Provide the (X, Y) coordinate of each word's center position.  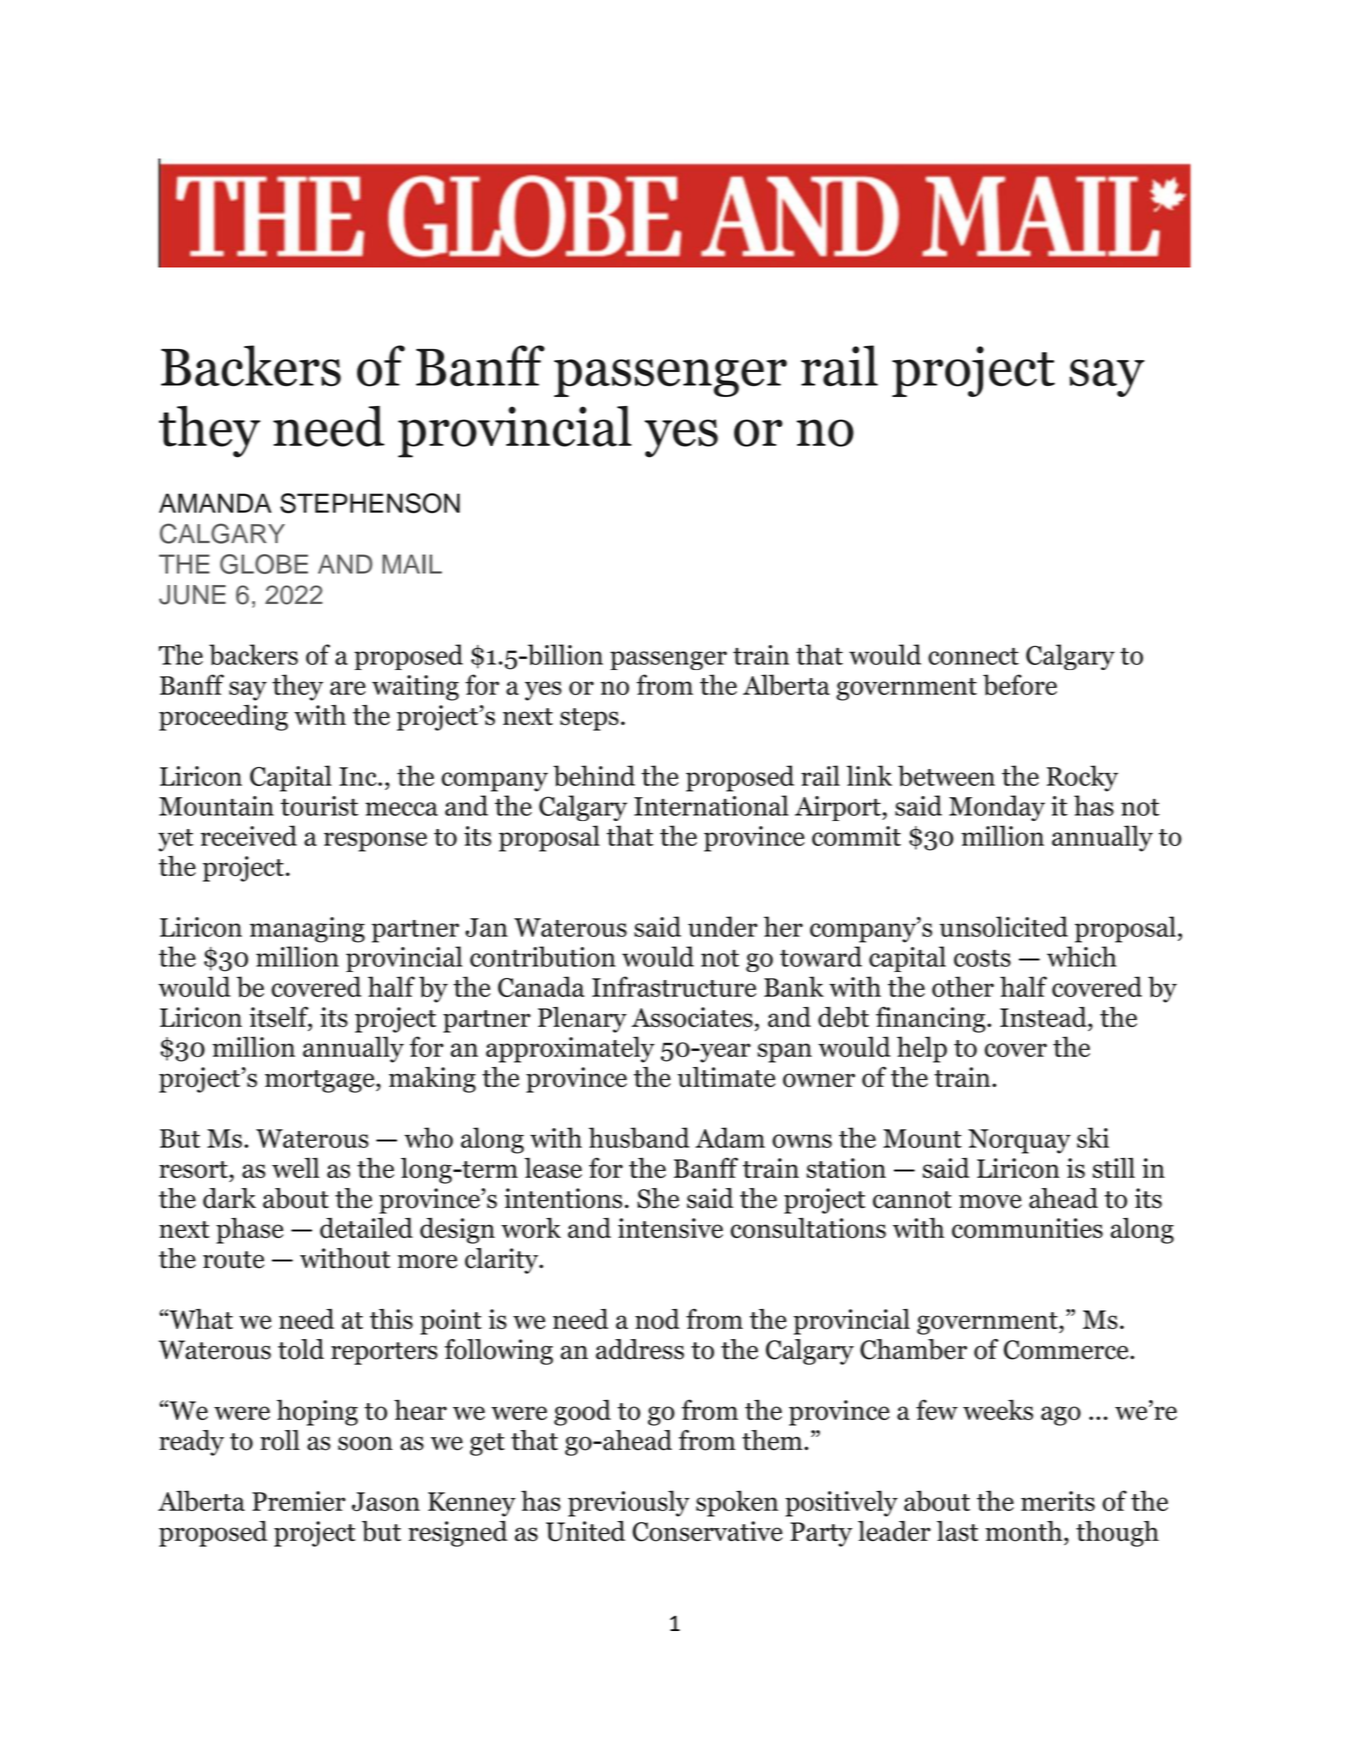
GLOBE (264, 564)
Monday (997, 808)
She (658, 1198)
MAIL (412, 564)
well (295, 1167)
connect (973, 656)
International (711, 805)
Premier (299, 1501)
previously (629, 1503)
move (990, 1201)
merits (1058, 1501)
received (249, 835)
